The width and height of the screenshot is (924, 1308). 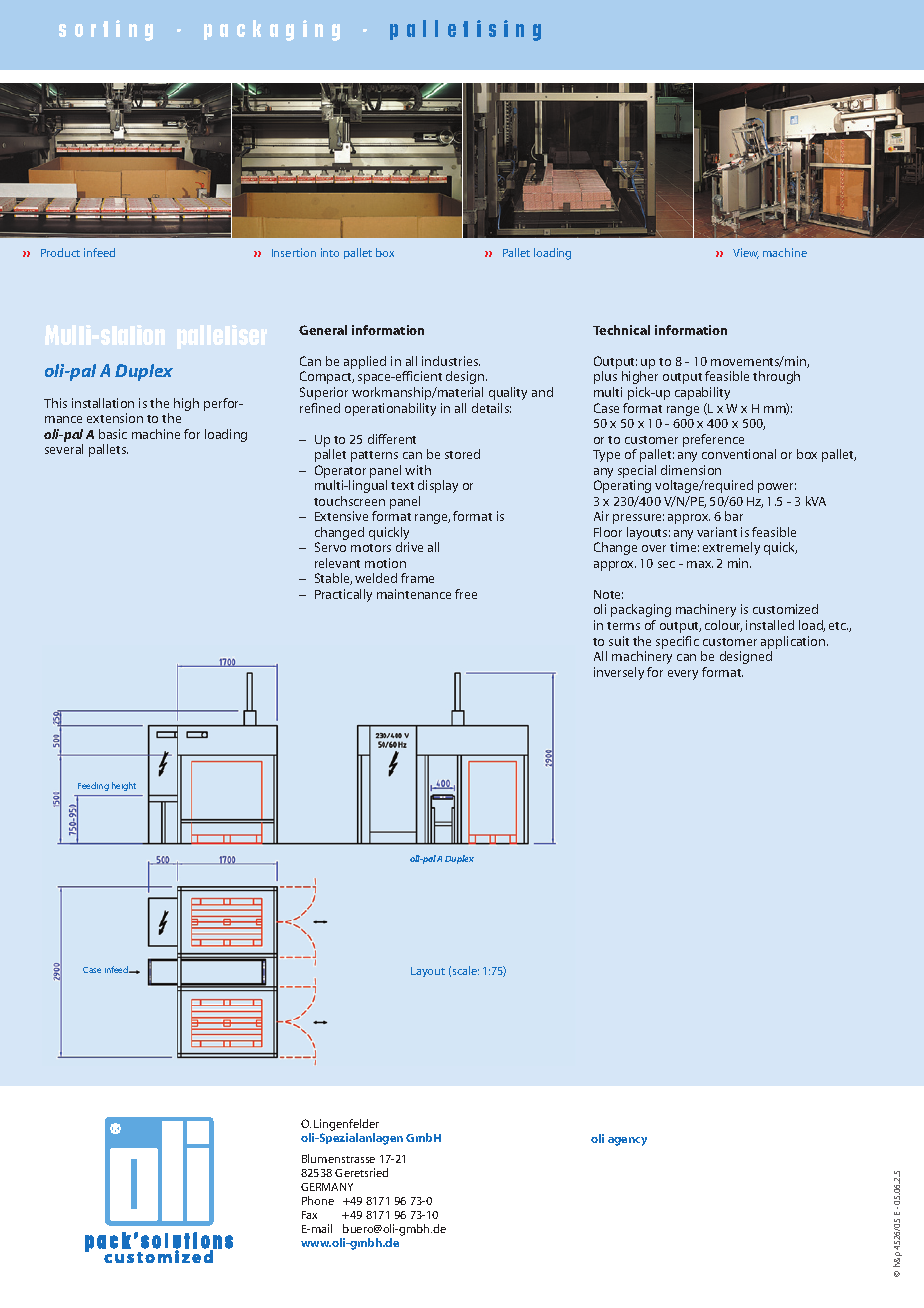 What do you see at coordinates (627, 1141) in the screenshot?
I see `agency` at bounding box center [627, 1141].
